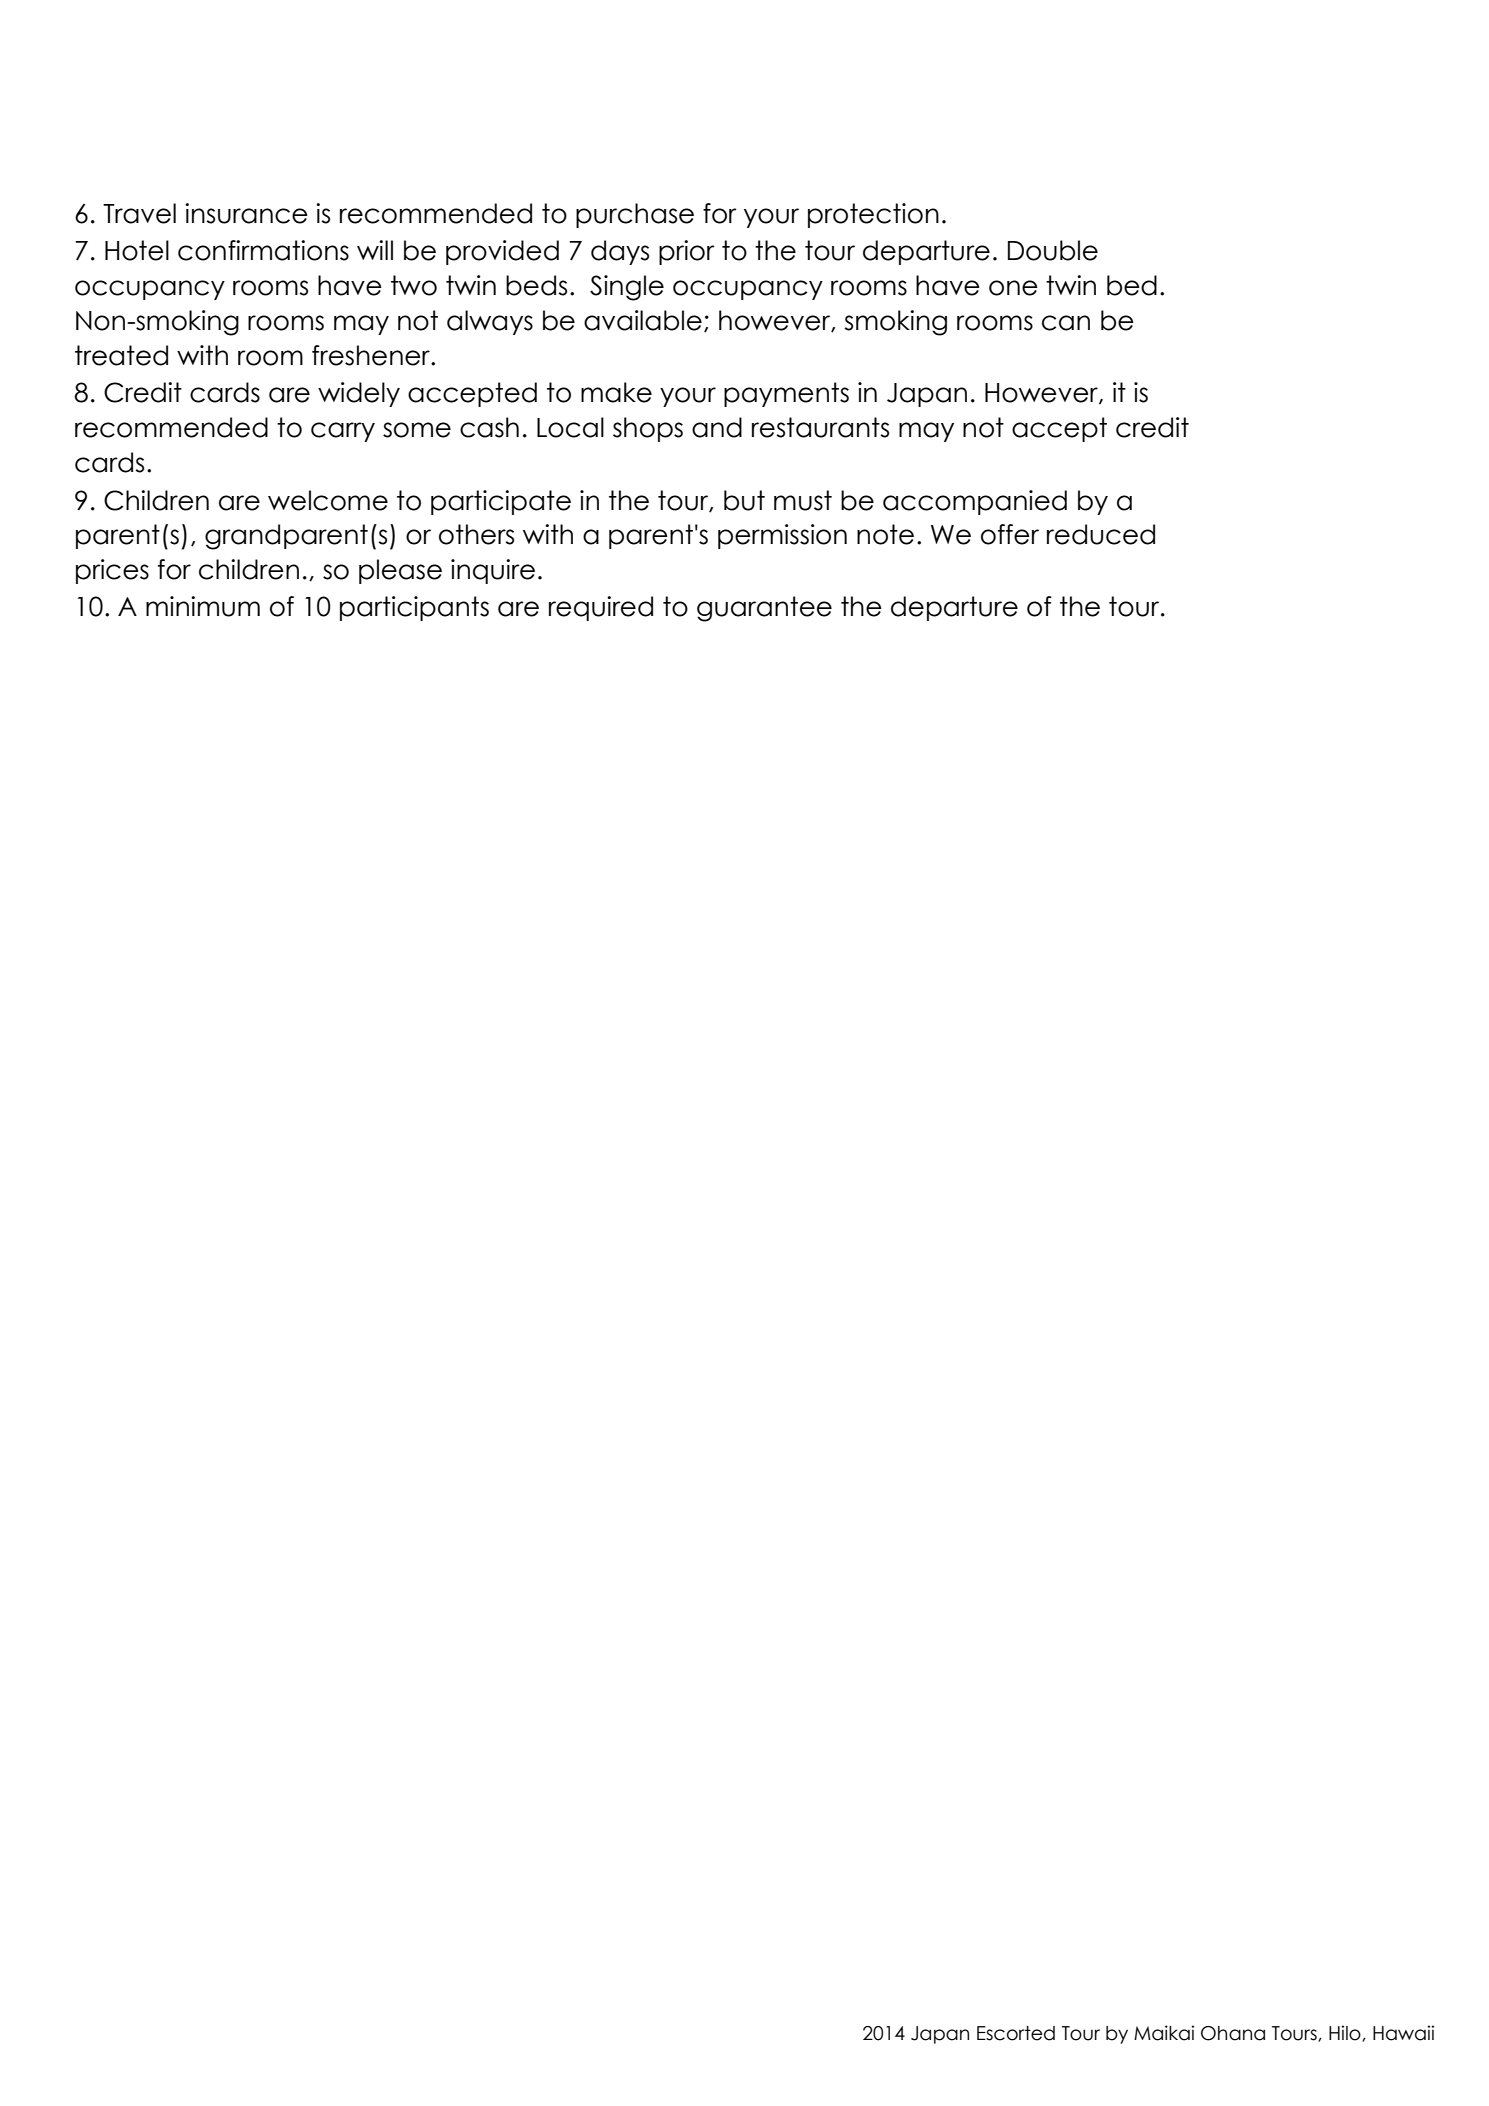 The width and height of the image is (1489, 2106). I want to click on guarantee, so click(764, 609).
